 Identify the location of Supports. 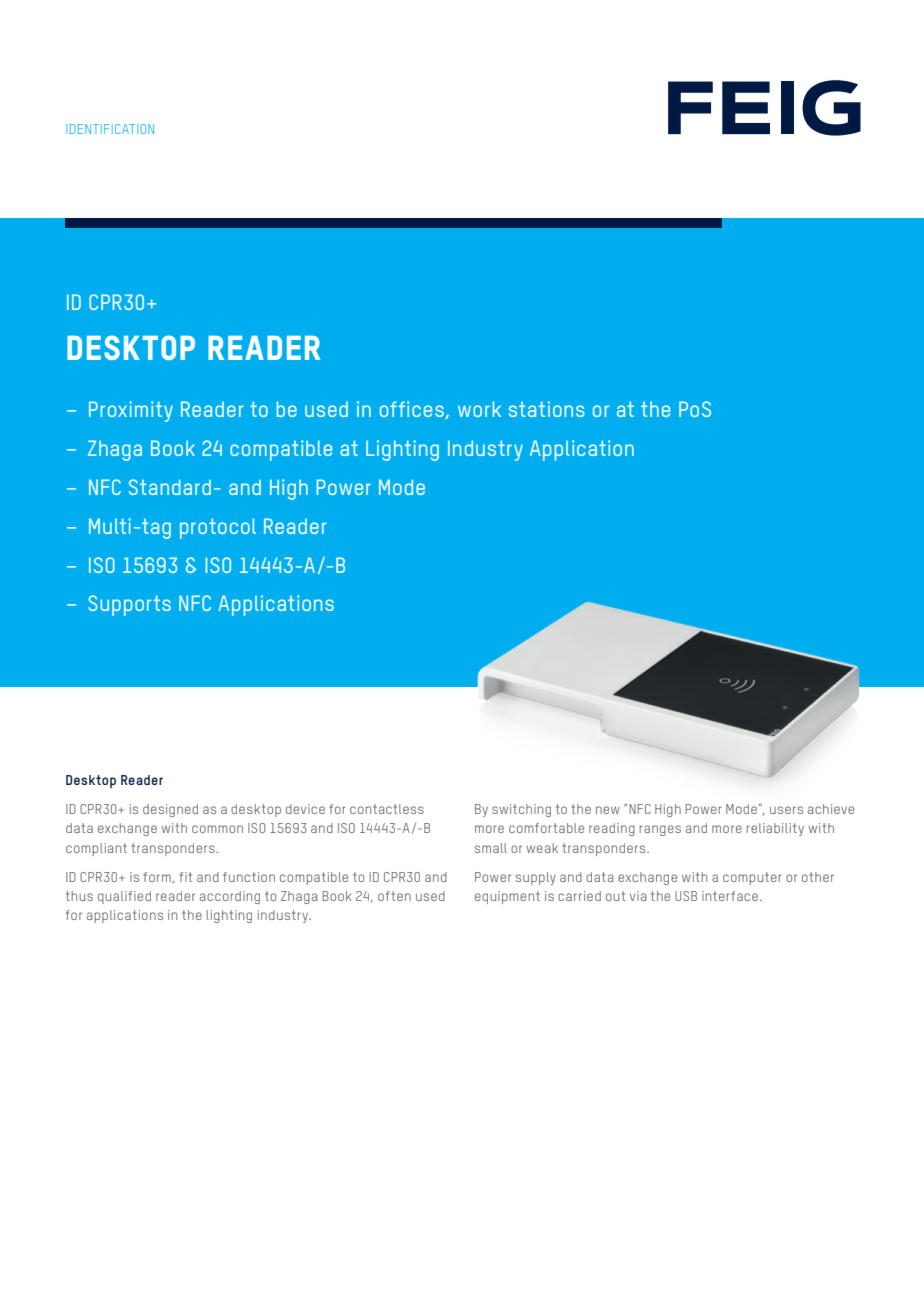
(129, 605).
